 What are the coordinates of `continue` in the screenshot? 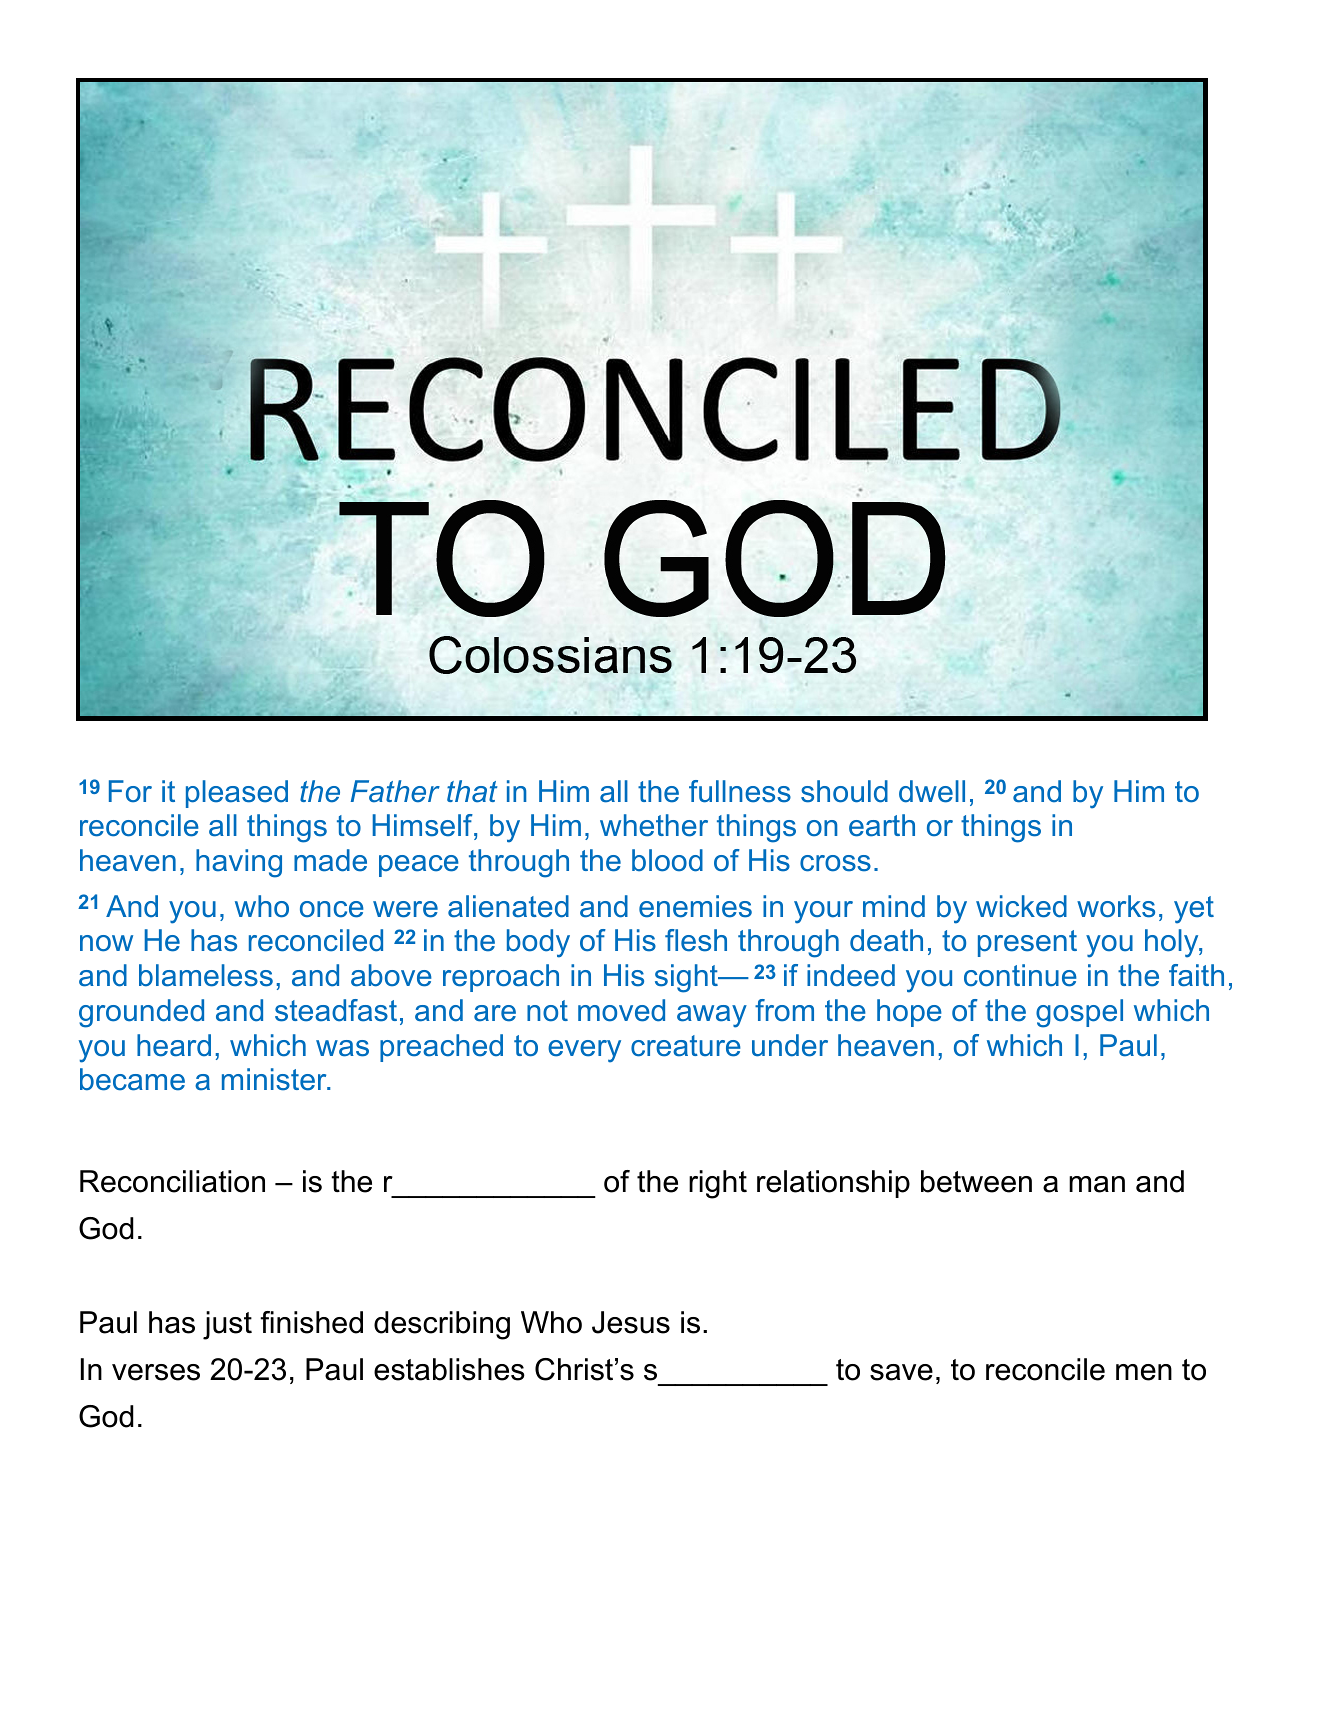 It's located at (1020, 975).
